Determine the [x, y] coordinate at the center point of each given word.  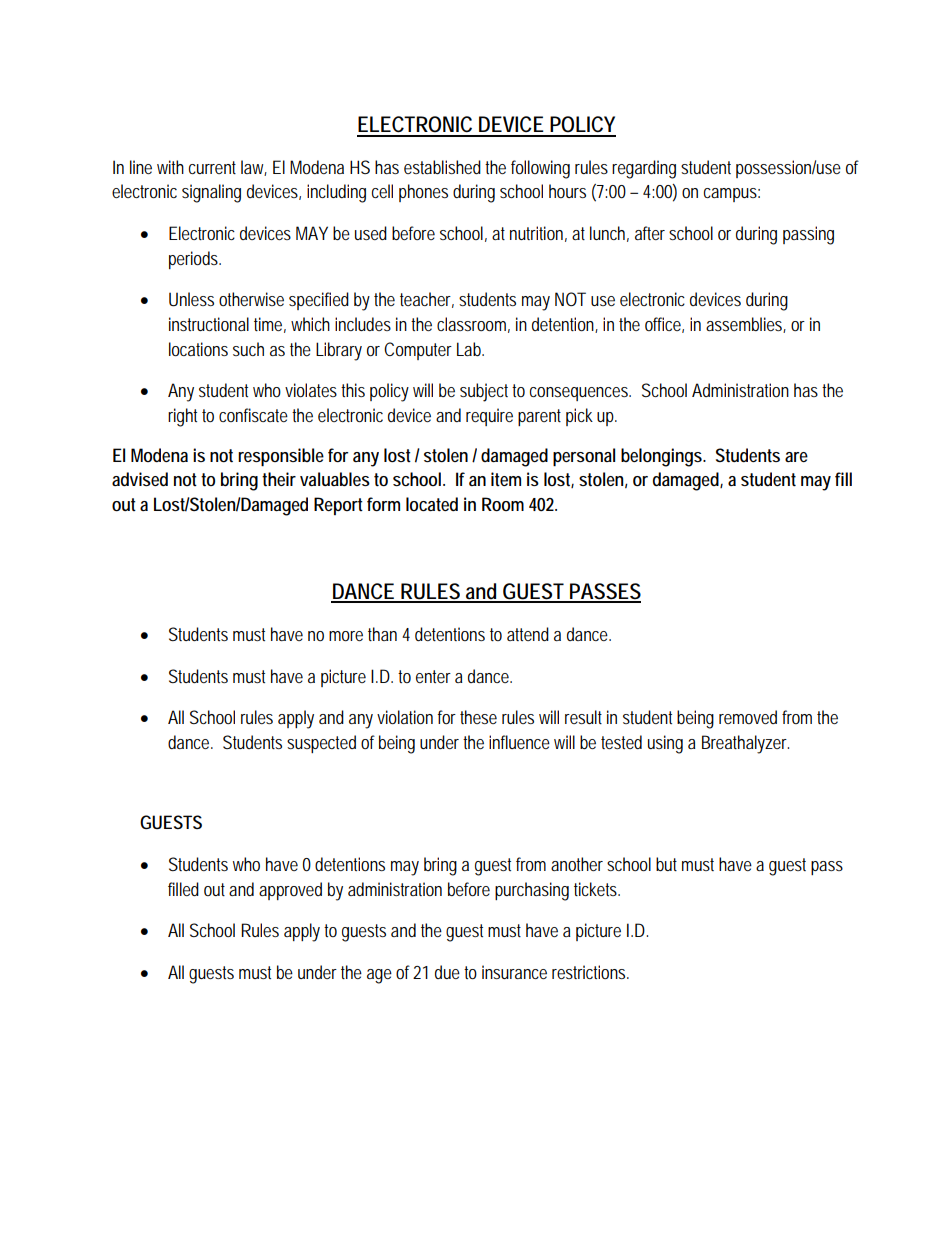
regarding [644, 169]
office [664, 325]
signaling [211, 193]
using [665, 744]
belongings [663, 457]
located [432, 504]
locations [198, 349]
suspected [321, 744]
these [478, 717]
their [279, 479]
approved [290, 891]
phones [423, 193]
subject [486, 392]
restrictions [590, 972]
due [447, 972]
